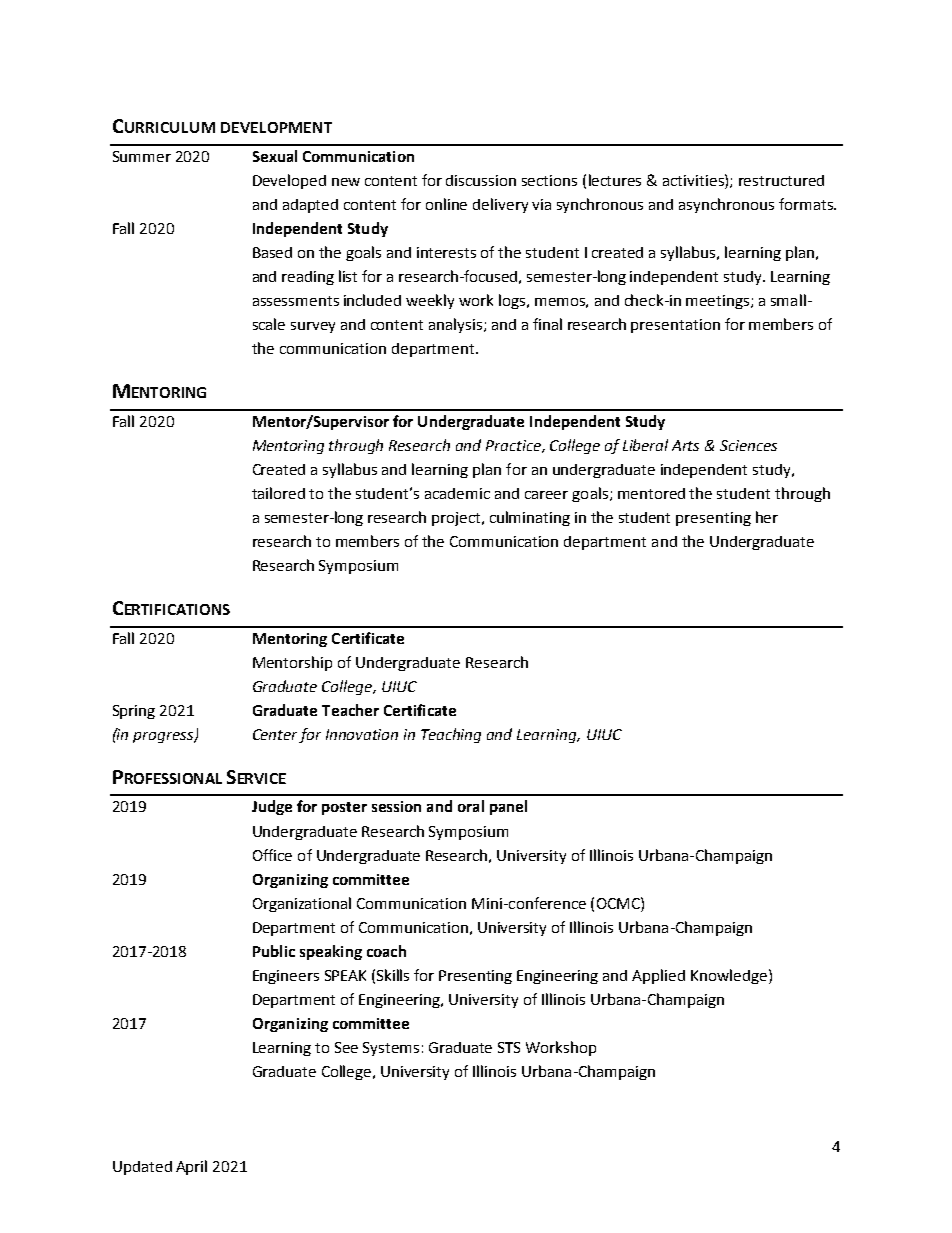 The image size is (952, 1233). I want to click on culminating, so click(530, 518).
